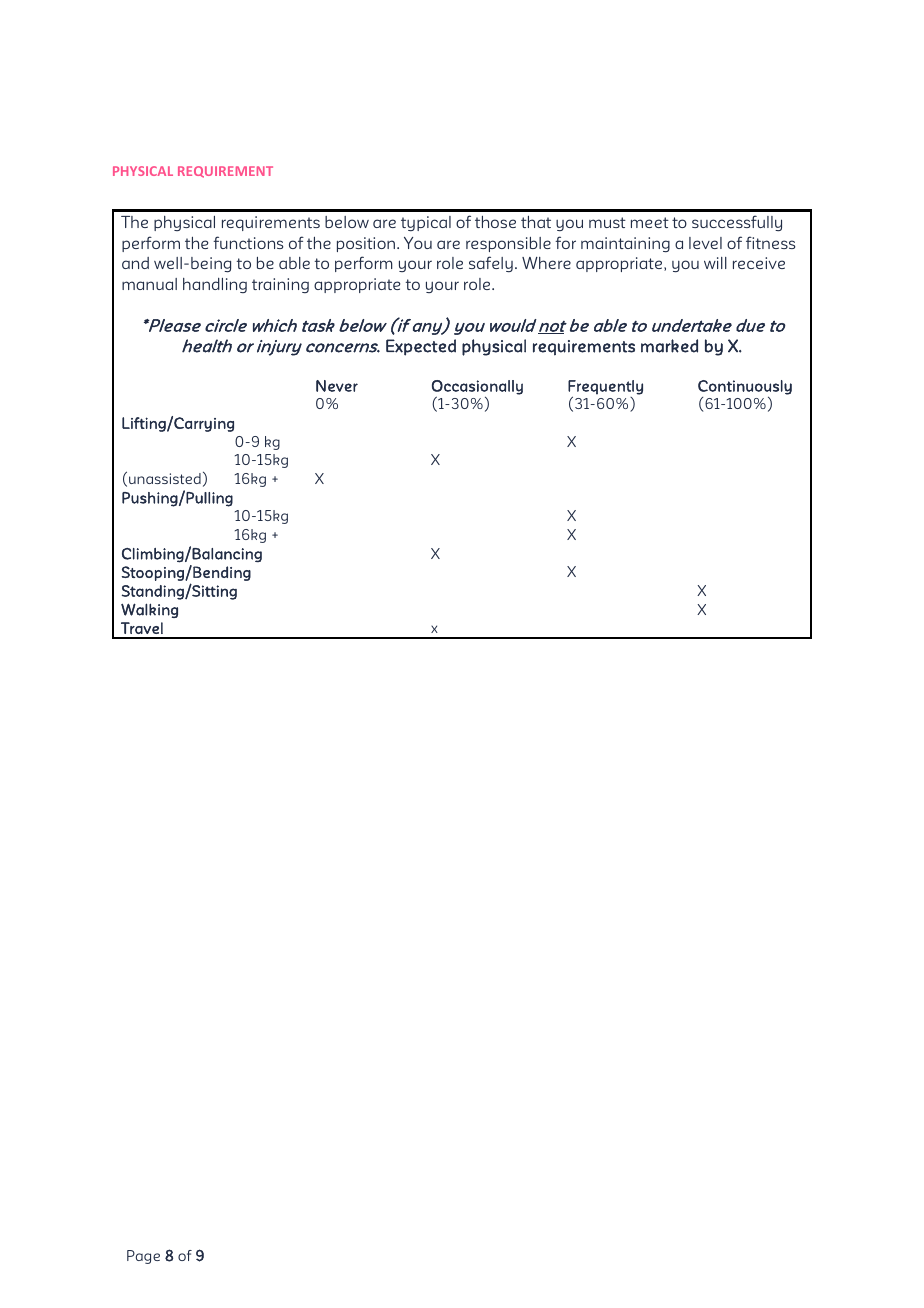 The image size is (924, 1308). Describe the element at coordinates (705, 243) in the image. I see `level` at that location.
